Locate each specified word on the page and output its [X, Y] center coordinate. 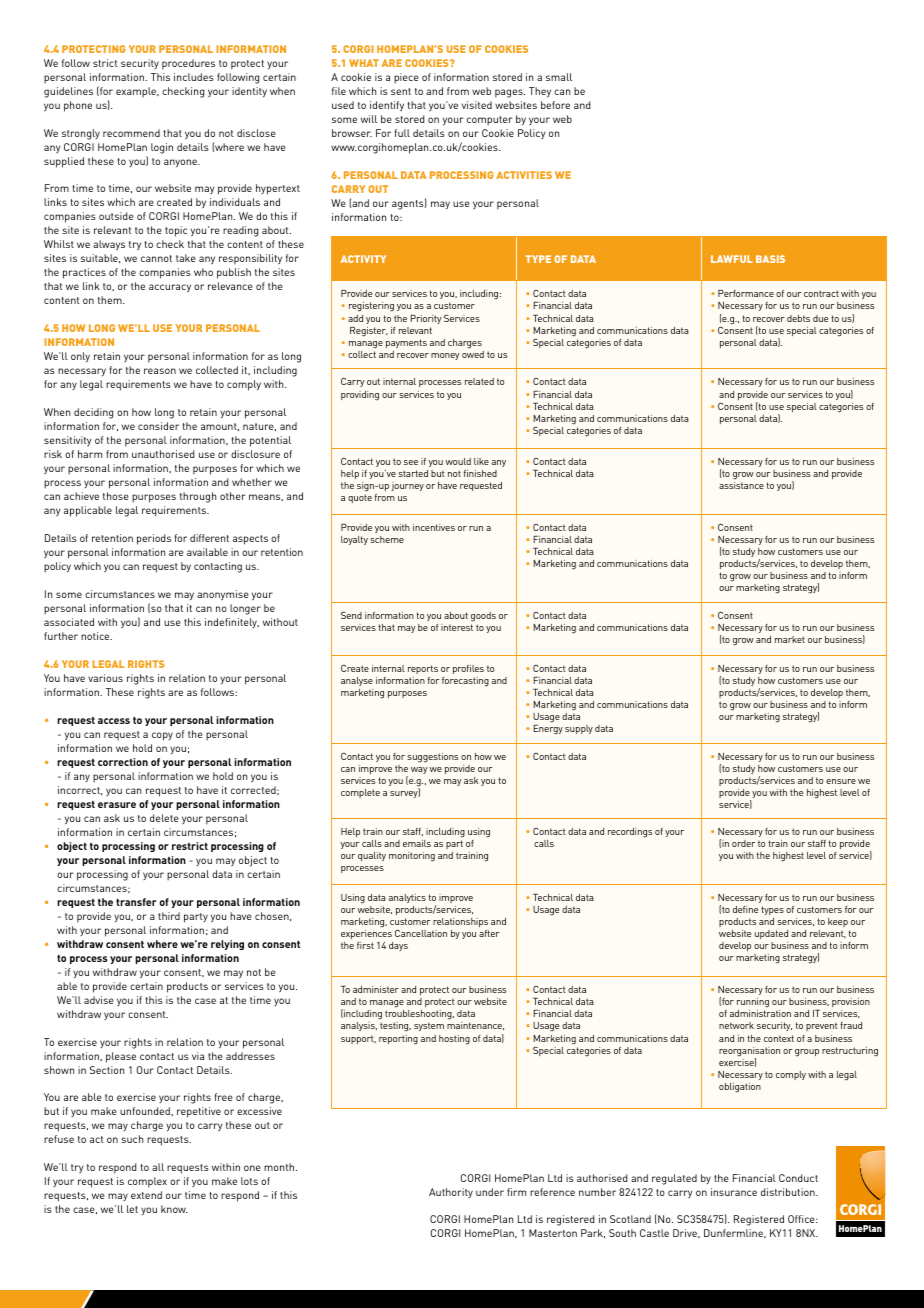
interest [457, 627]
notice [96, 636]
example [137, 92]
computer [489, 121]
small [559, 77]
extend [146, 1195]
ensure [841, 781]
